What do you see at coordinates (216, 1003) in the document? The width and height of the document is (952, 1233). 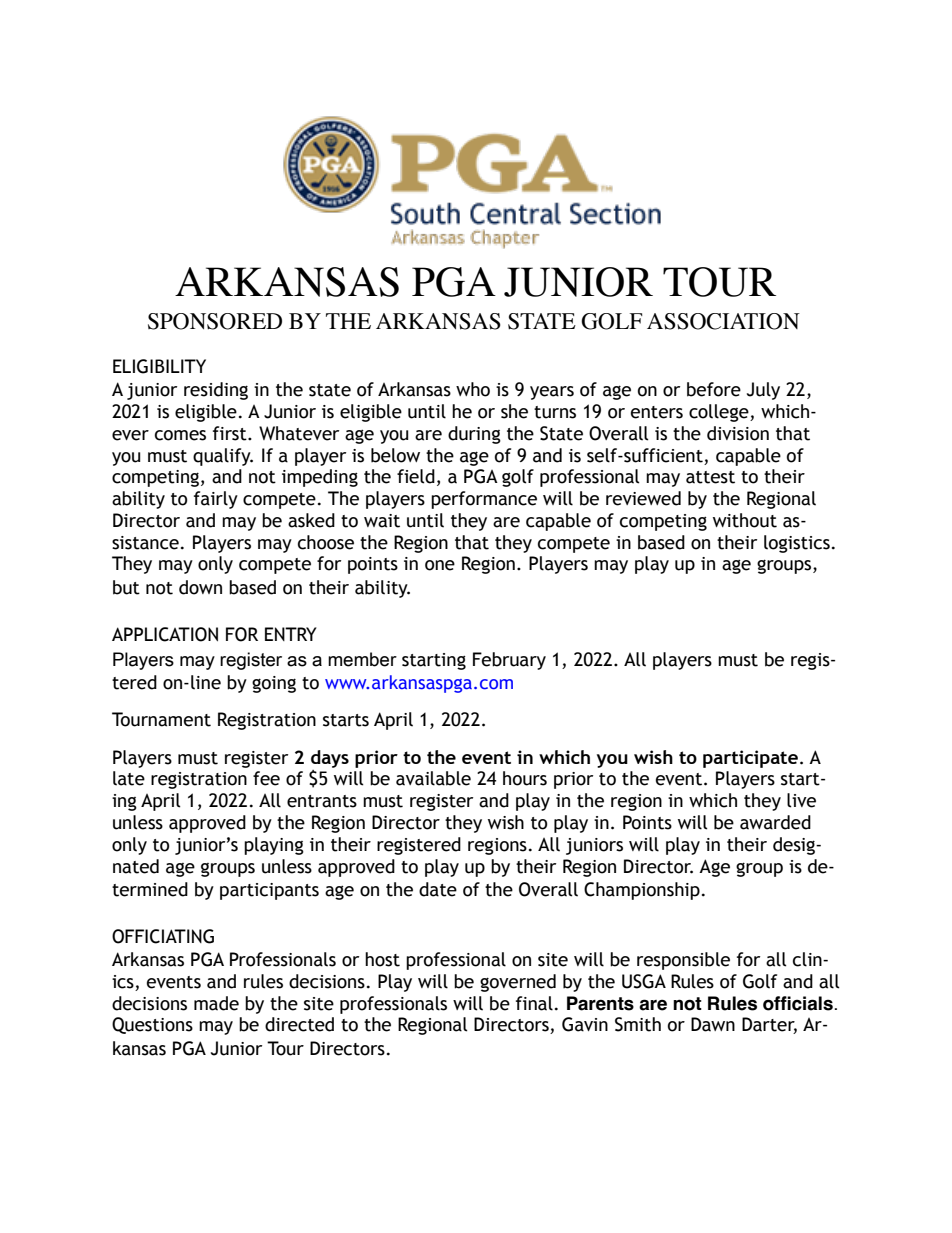 I see `made` at bounding box center [216, 1003].
